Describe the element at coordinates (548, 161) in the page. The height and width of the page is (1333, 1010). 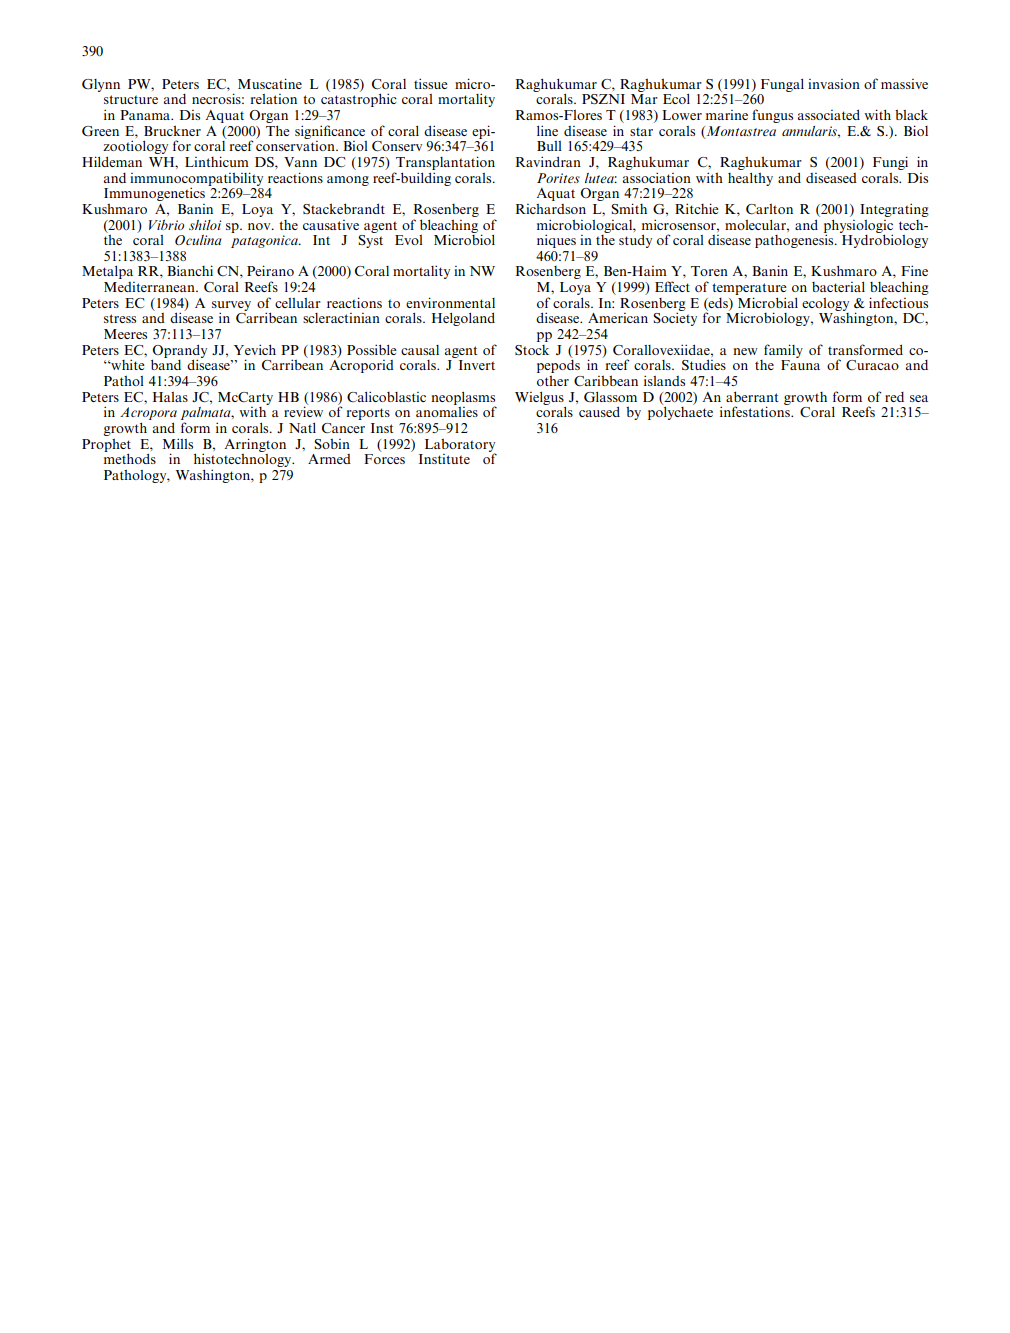
I see `Ravindran` at that location.
